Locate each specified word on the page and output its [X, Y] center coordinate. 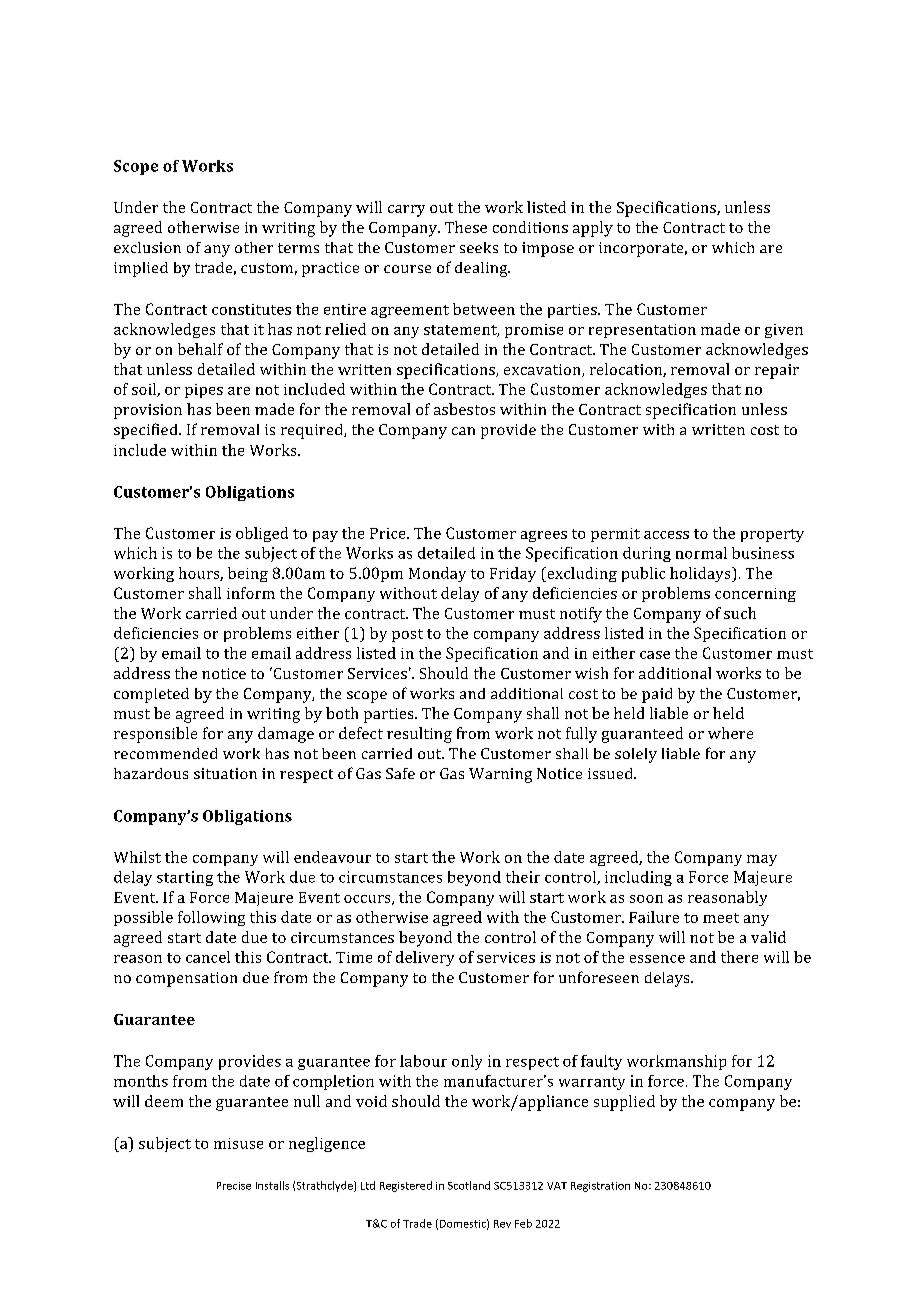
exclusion [147, 247]
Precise [234, 1186]
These [466, 227]
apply [593, 229]
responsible [155, 735]
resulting [419, 735]
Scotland [469, 1185]
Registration [600, 1187]
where [730, 733]
